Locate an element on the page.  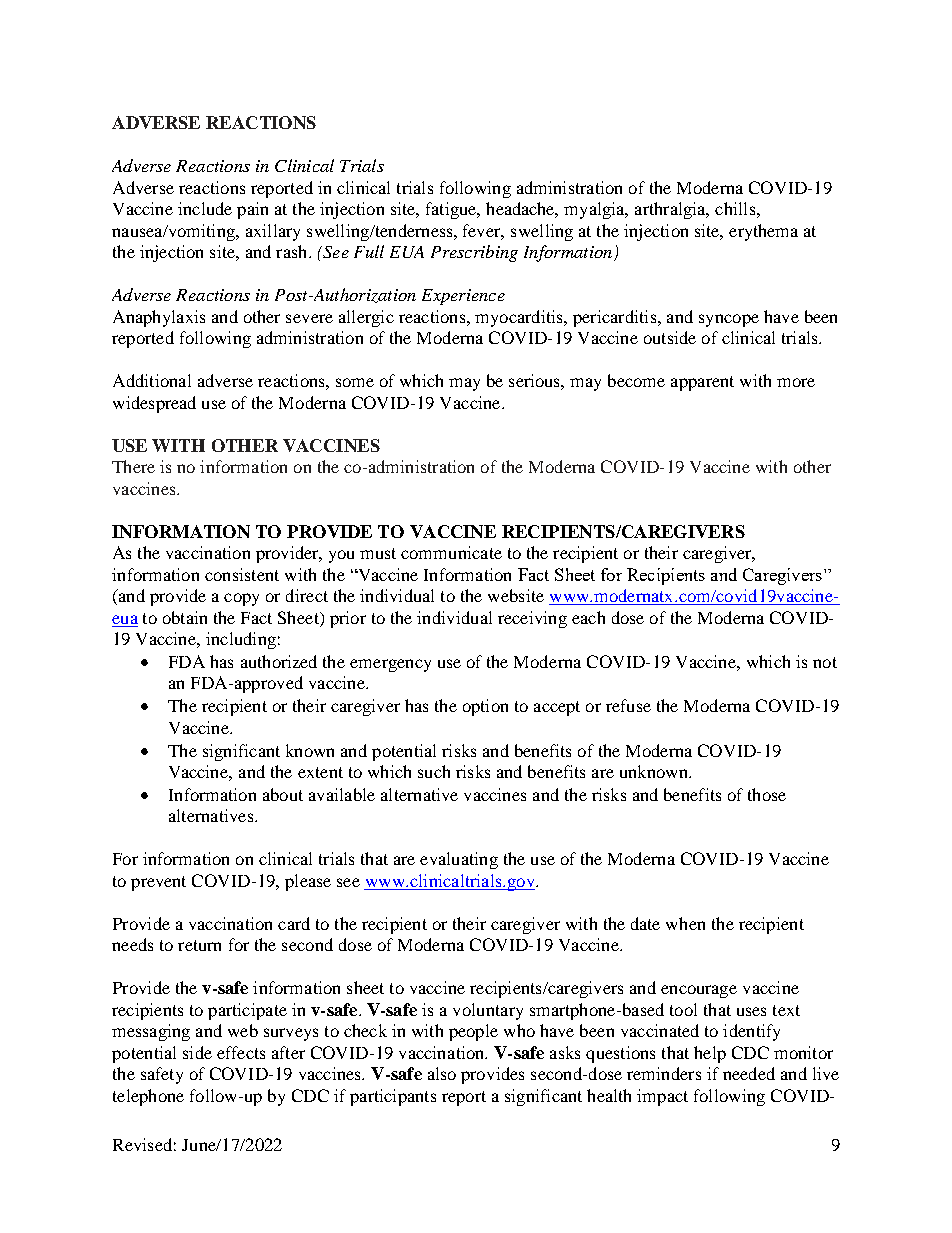
include is located at coordinates (205, 208).
